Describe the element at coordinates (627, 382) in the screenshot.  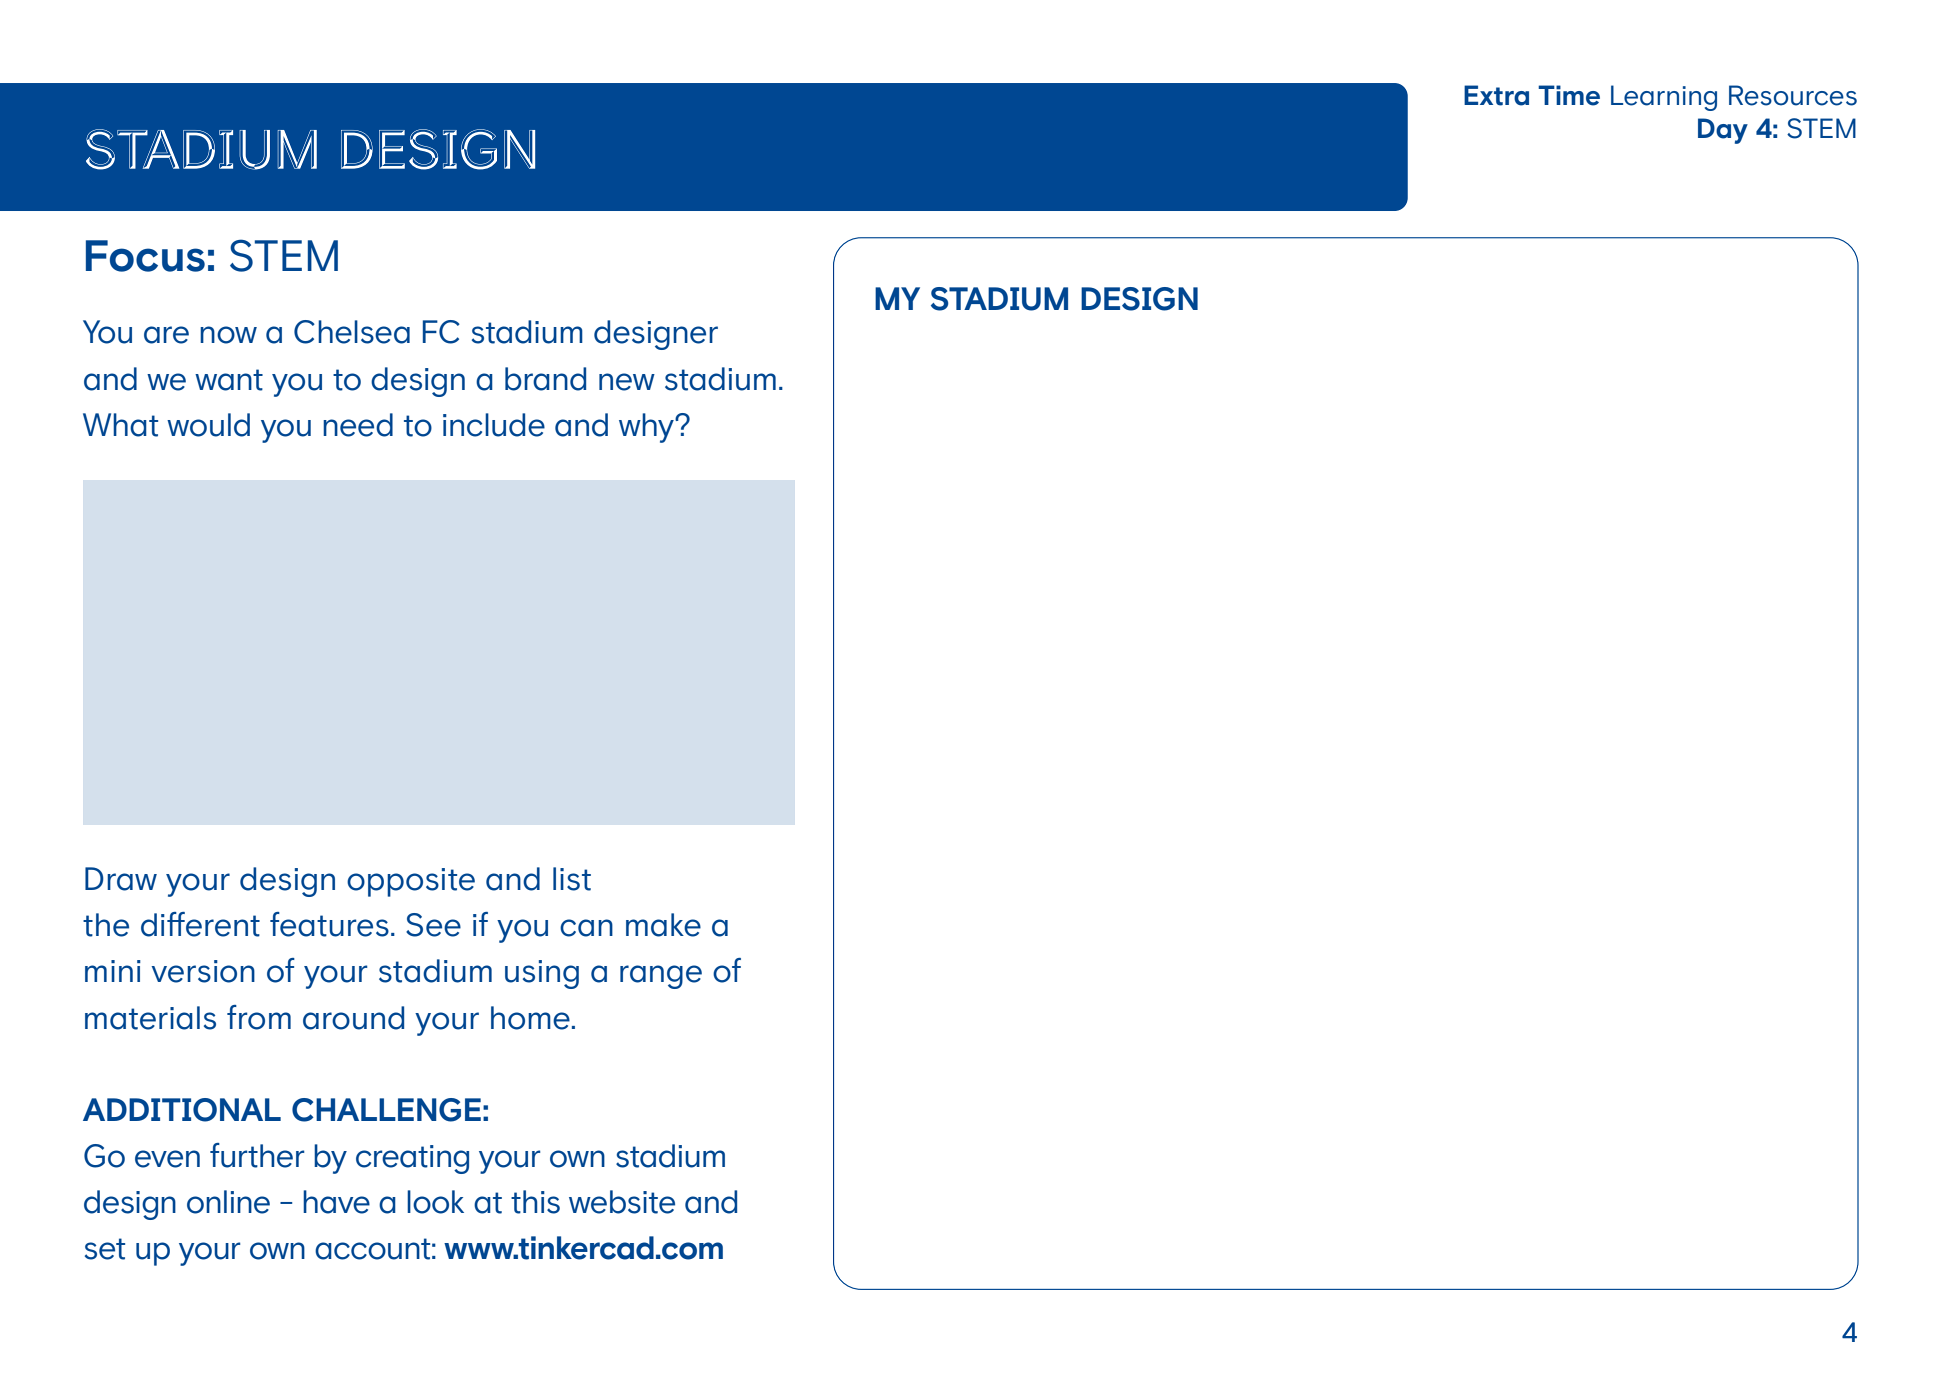
I see `new` at that location.
